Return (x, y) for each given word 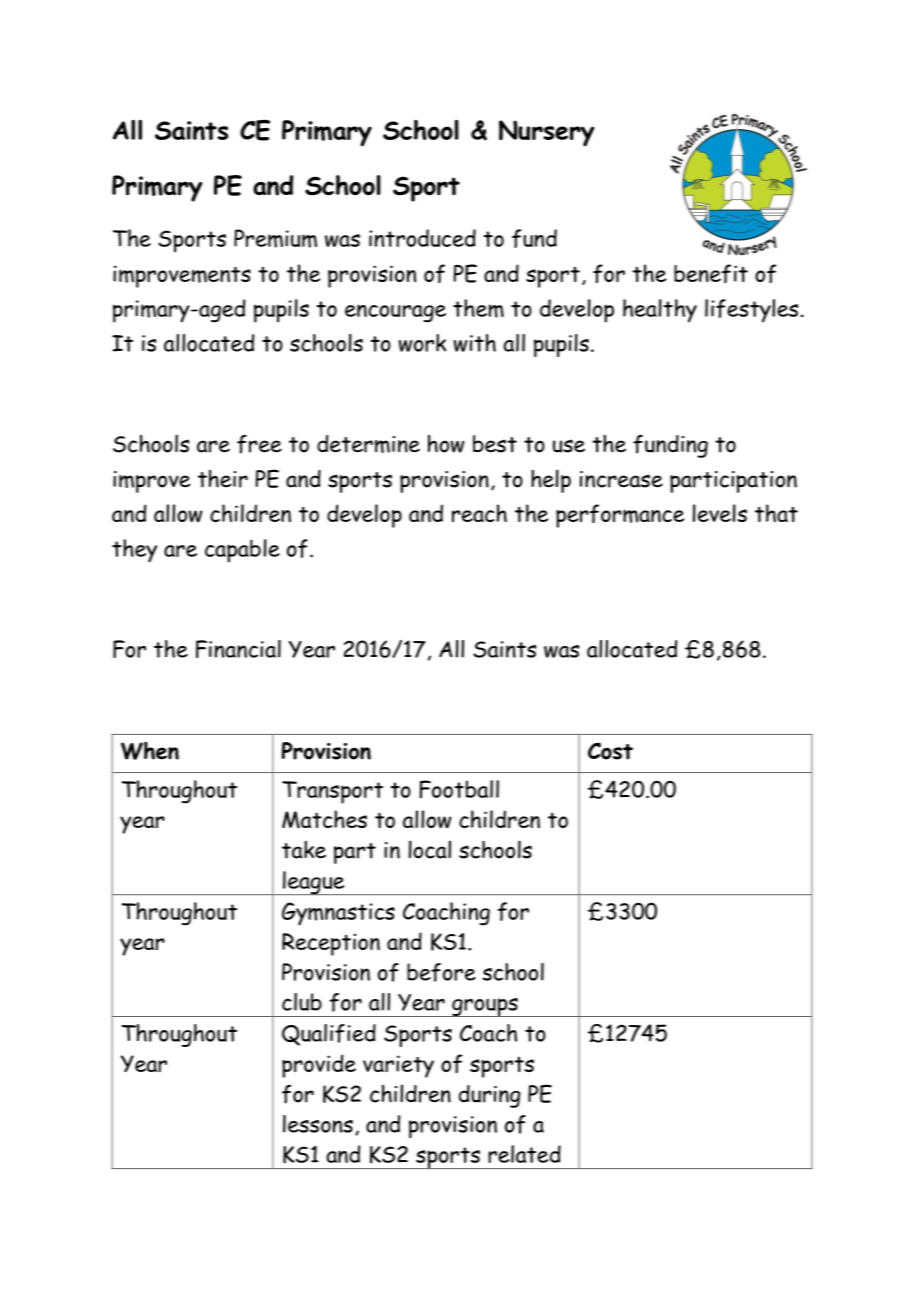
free (259, 444)
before (441, 972)
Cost (610, 751)
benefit (711, 273)
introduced (422, 238)
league (314, 883)
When (150, 751)
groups (485, 1007)
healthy (660, 311)
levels (720, 513)
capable (242, 551)
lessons (318, 1124)
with (475, 343)
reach (479, 513)
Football (459, 789)
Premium (275, 238)
